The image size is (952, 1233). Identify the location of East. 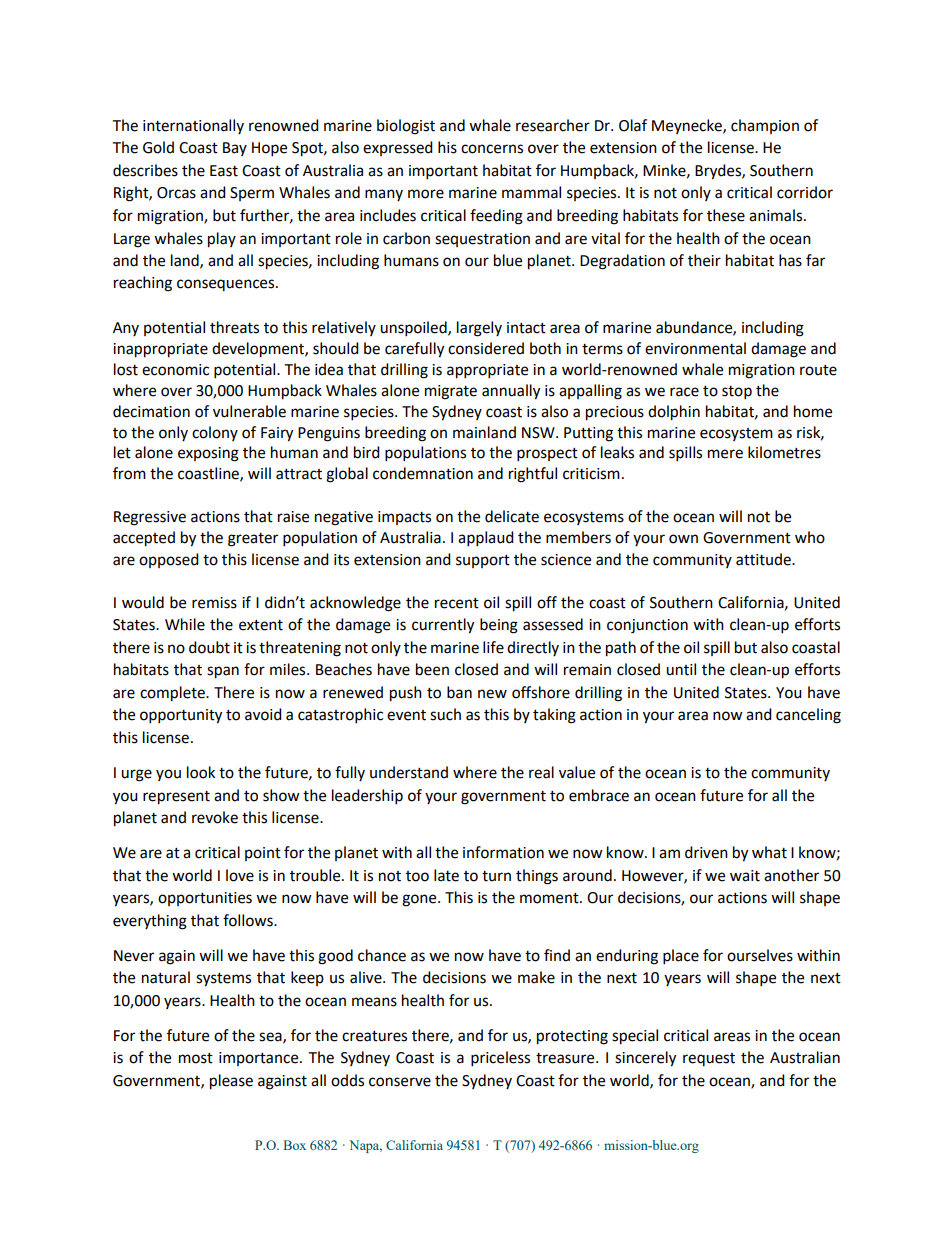
(224, 171).
